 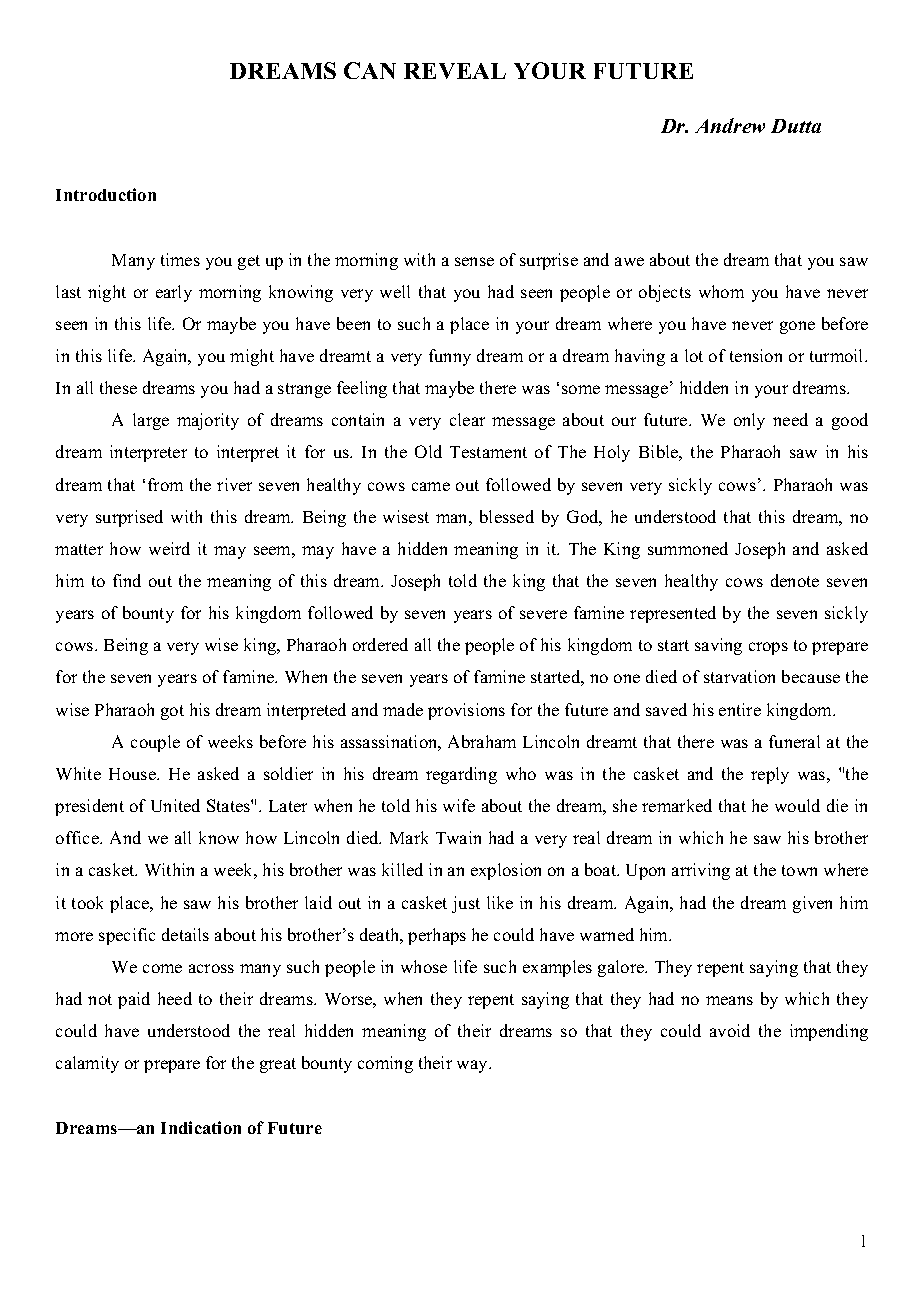 What do you see at coordinates (730, 1030) in the screenshot?
I see `avoid` at bounding box center [730, 1030].
